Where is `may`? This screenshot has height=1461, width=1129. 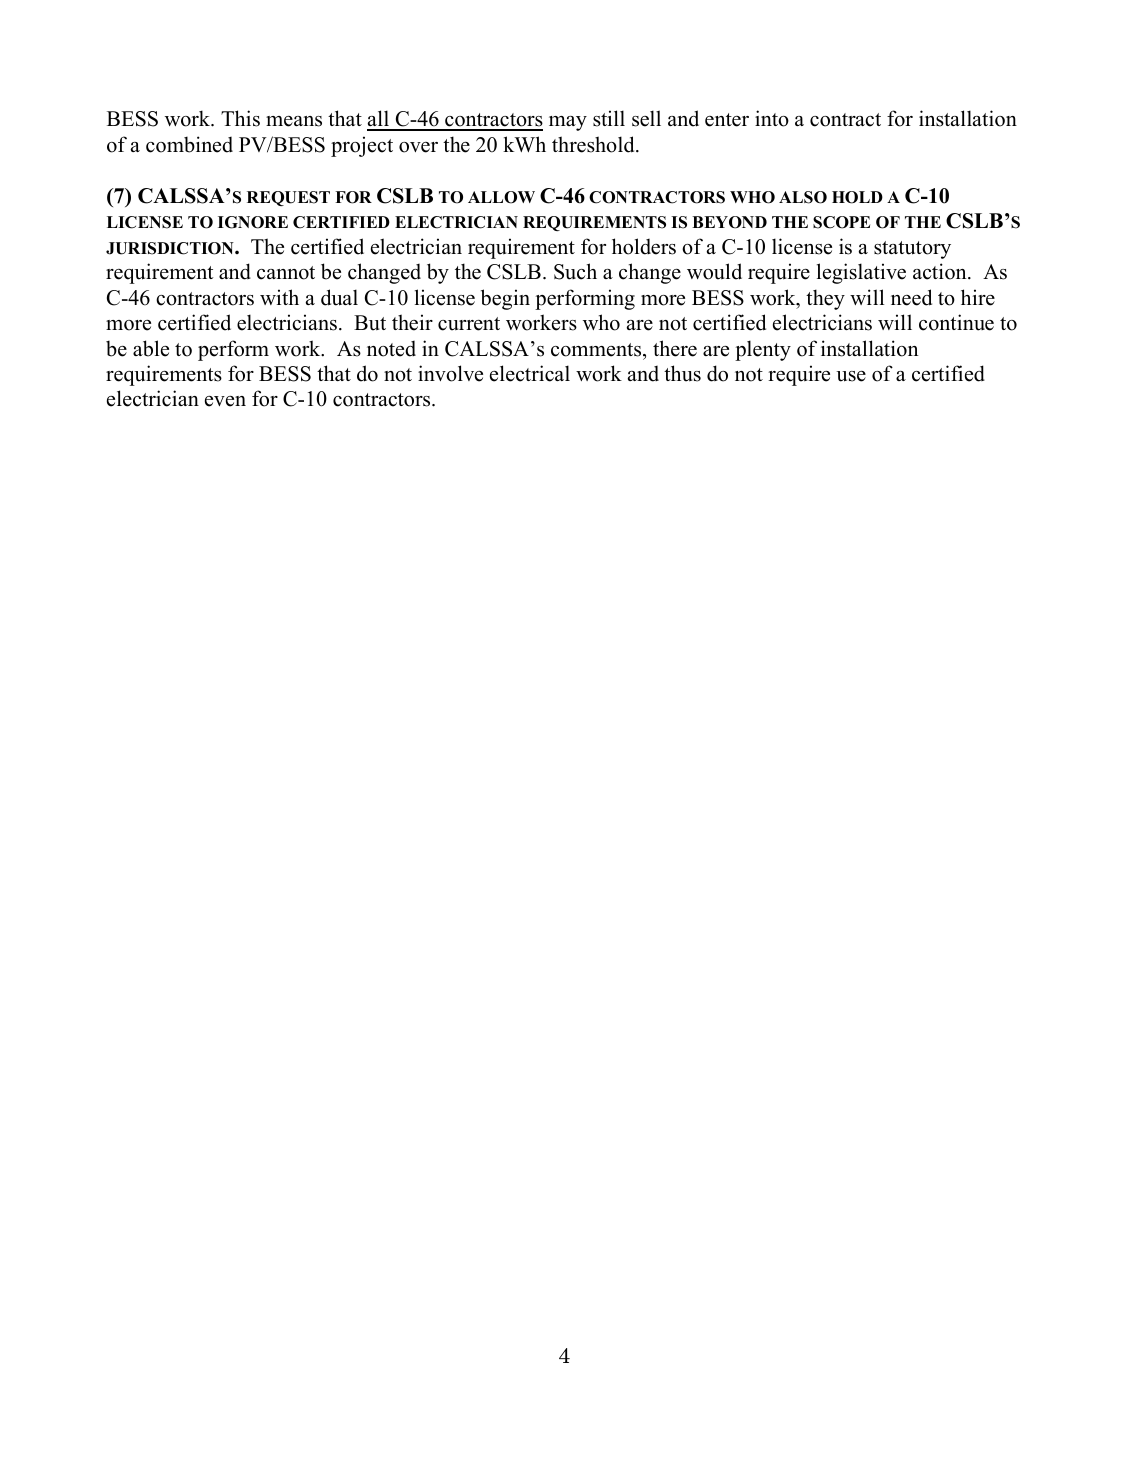 may is located at coordinates (568, 123).
